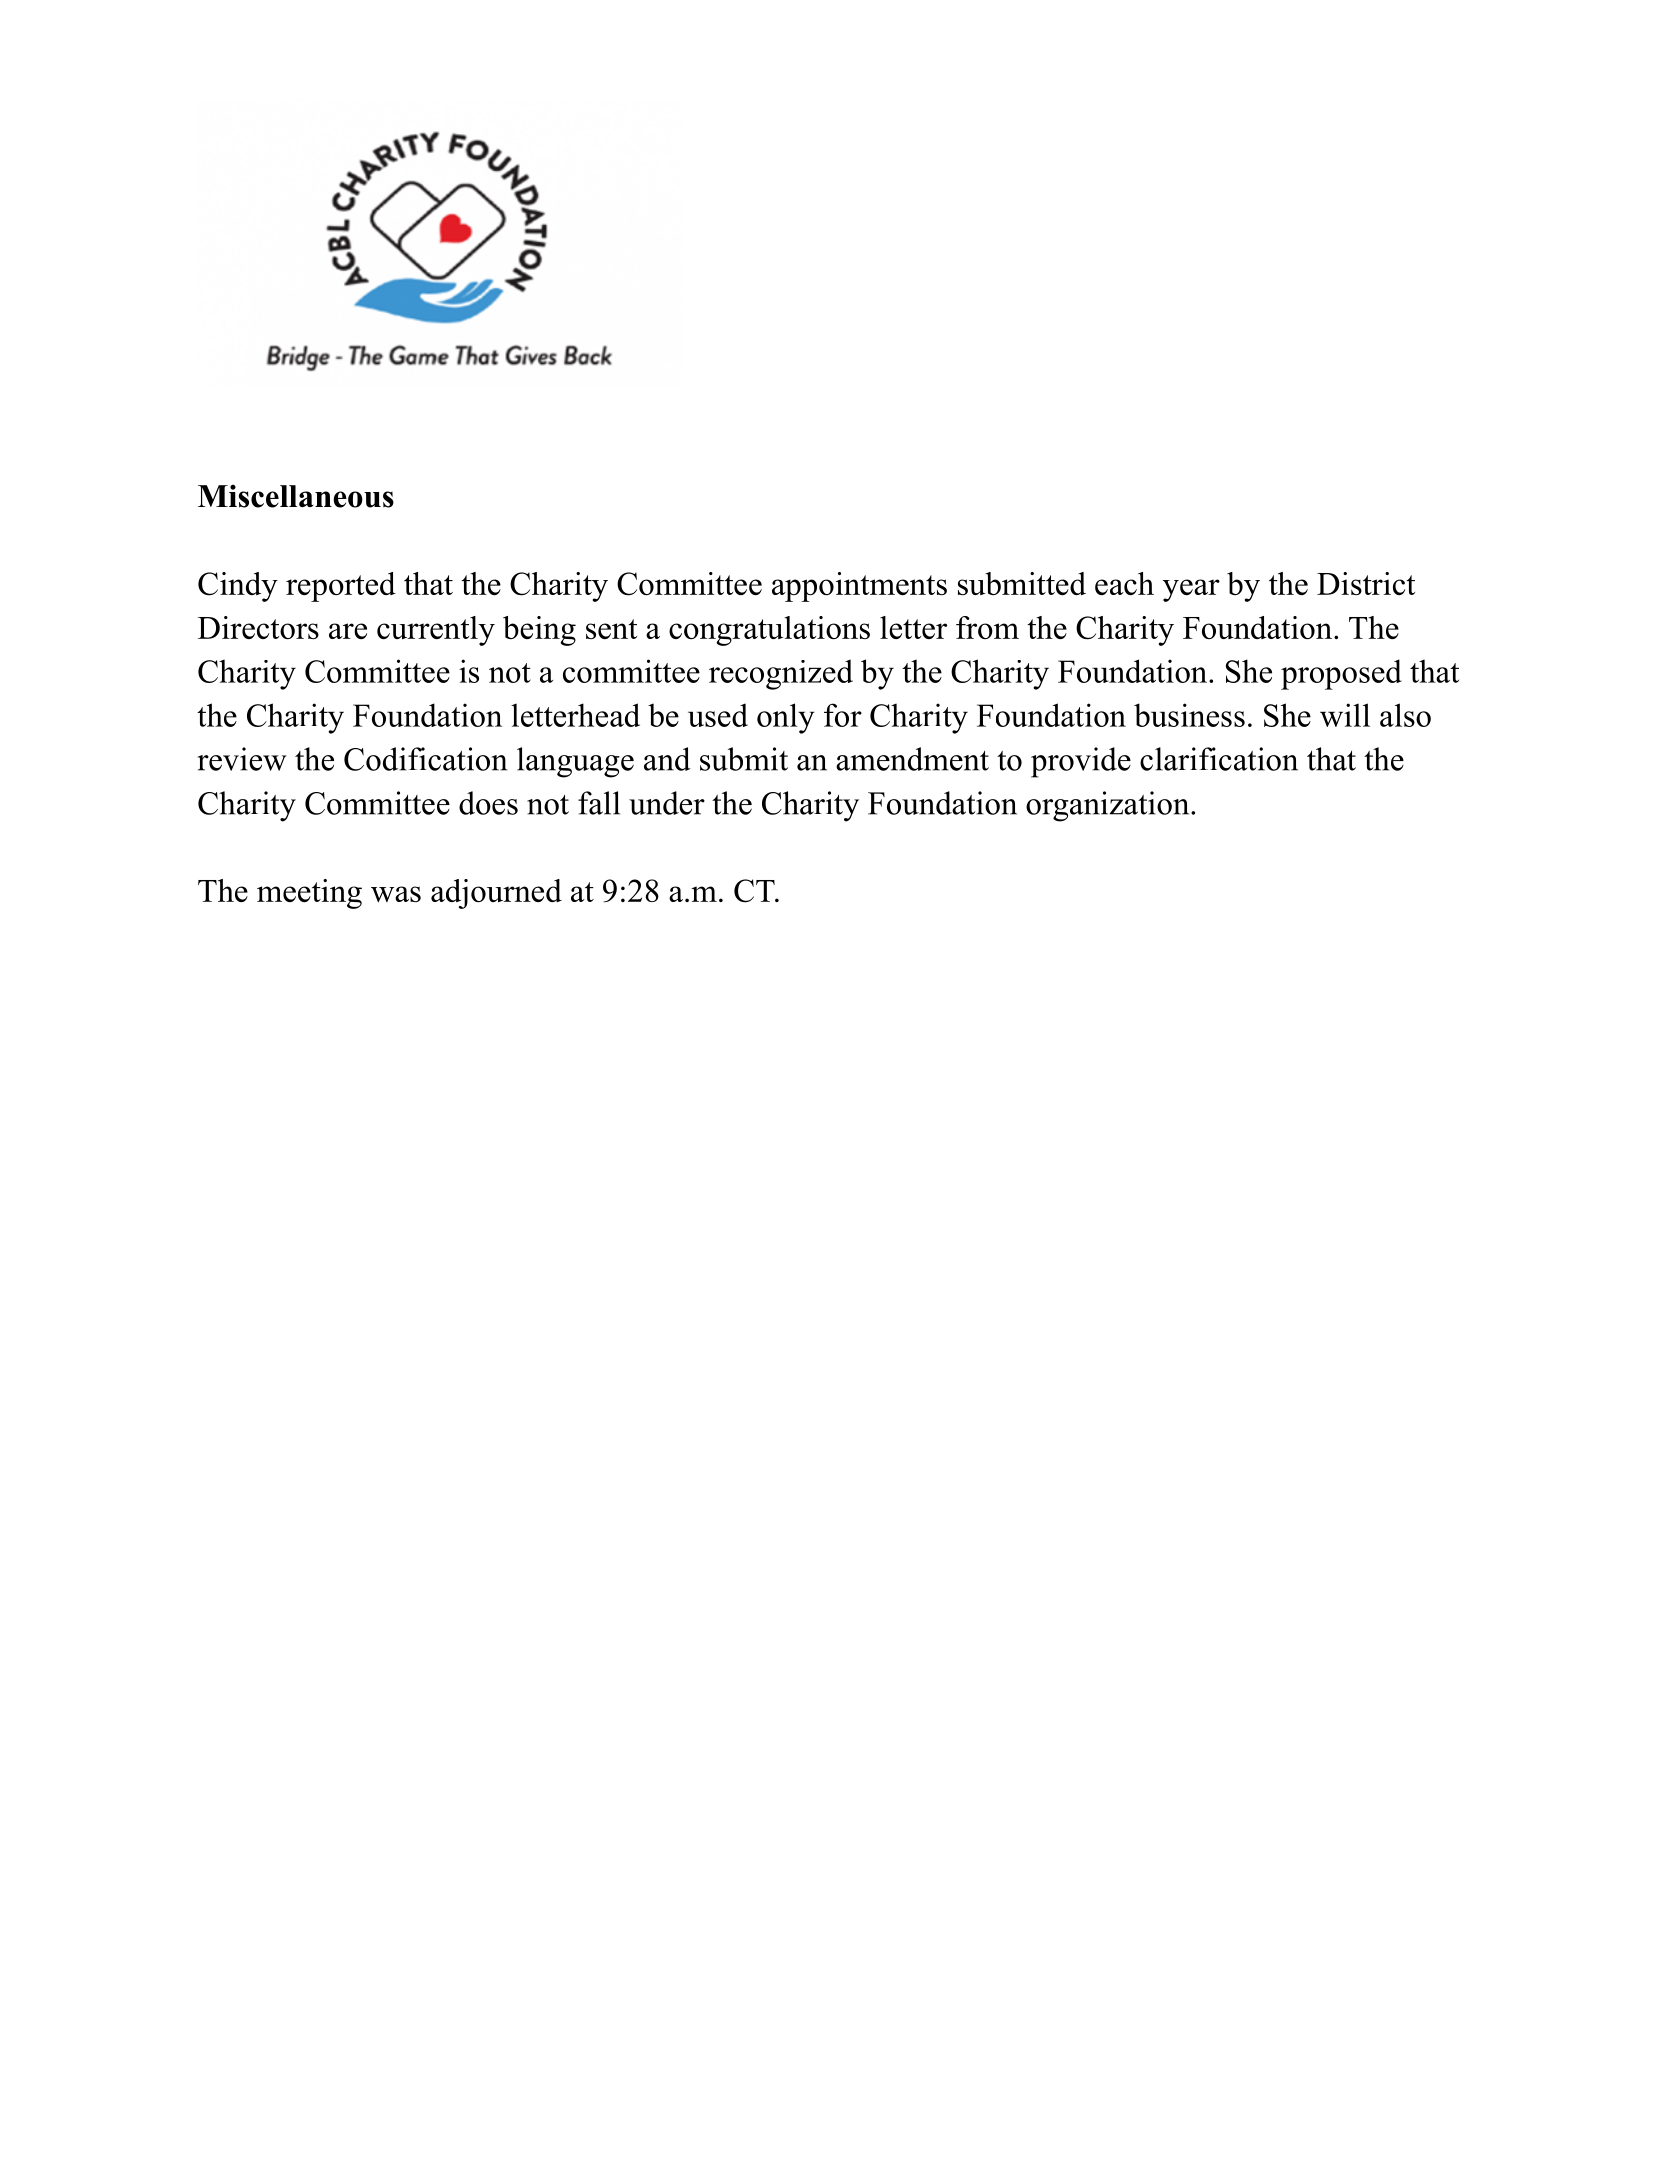 The width and height of the screenshot is (1677, 2171). I want to click on appointments, so click(859, 587).
